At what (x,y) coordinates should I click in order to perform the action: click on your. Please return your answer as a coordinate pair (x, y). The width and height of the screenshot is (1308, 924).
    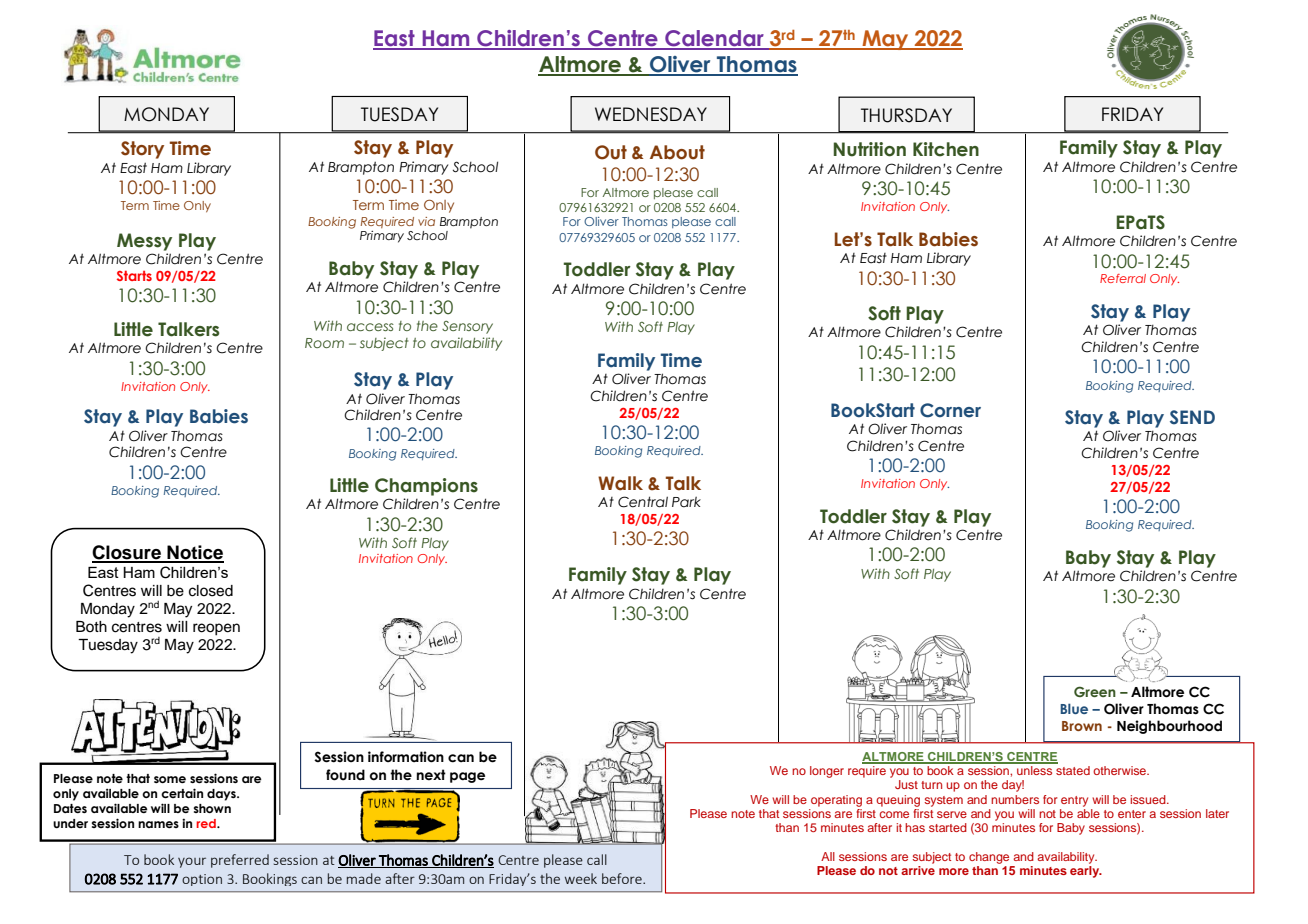
    Looking at the image, I should click on (192, 862).
